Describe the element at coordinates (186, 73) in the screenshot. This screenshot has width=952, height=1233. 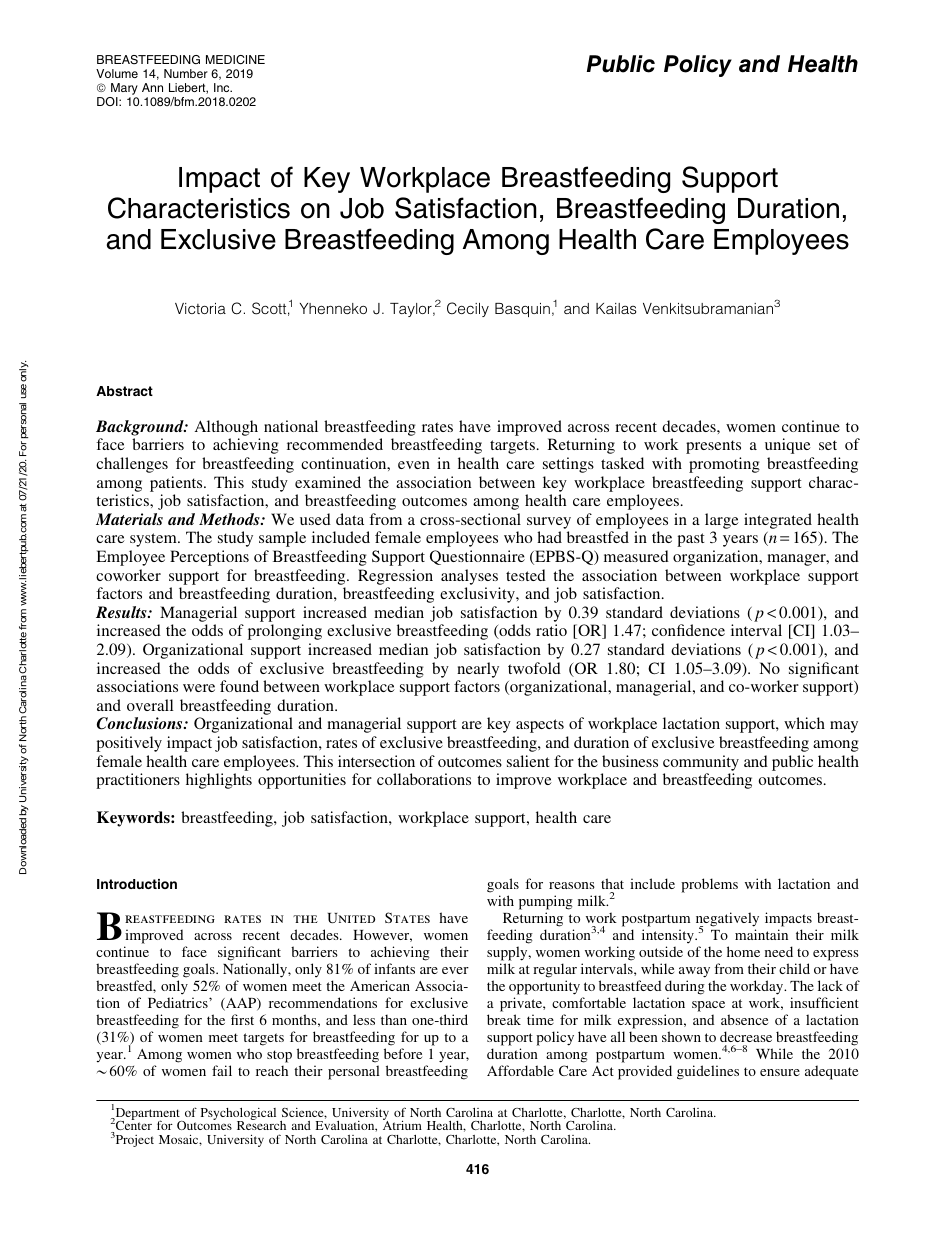
I see `Number` at that location.
